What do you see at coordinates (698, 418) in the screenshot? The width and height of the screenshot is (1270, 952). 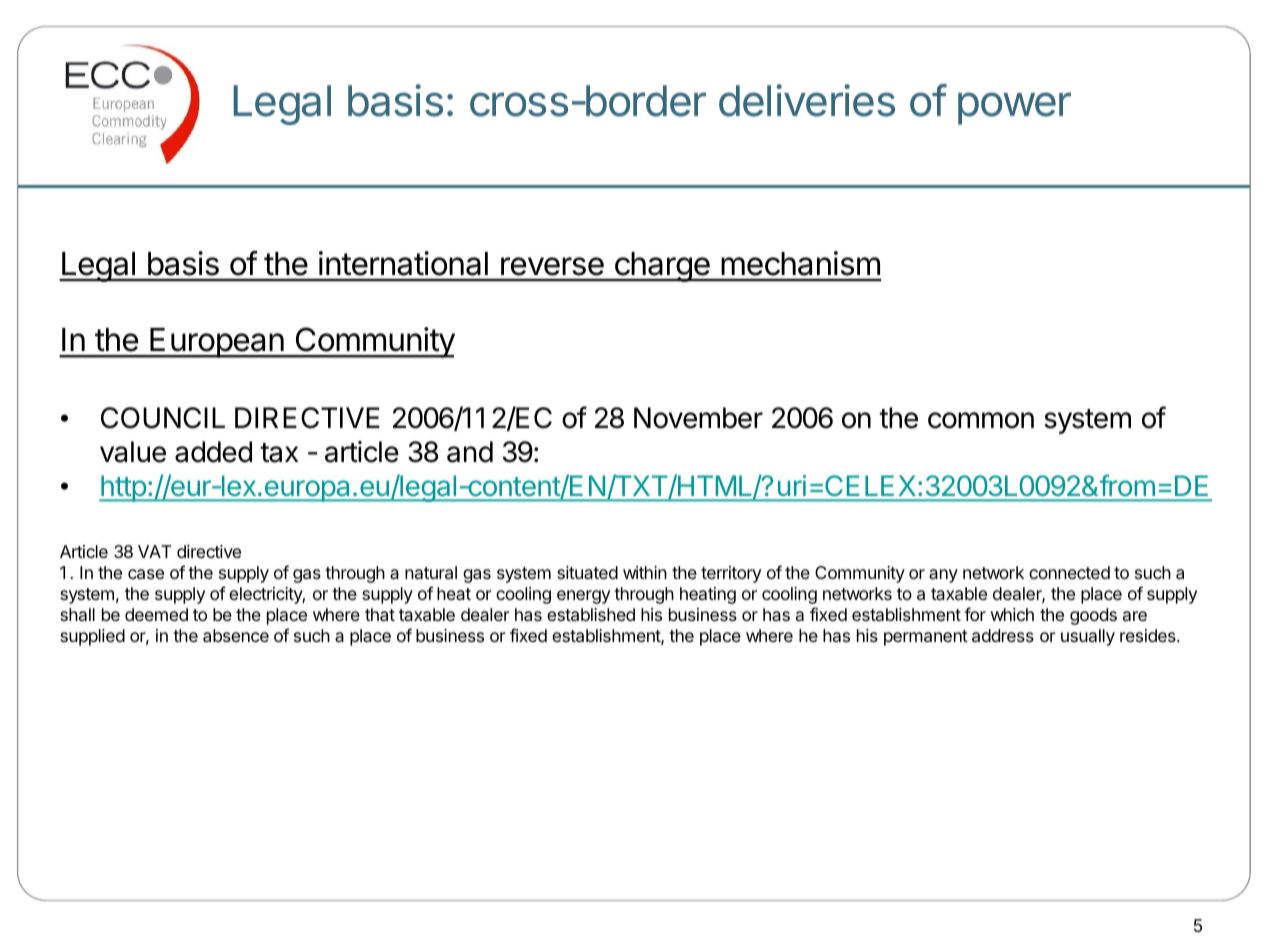 I see `November` at bounding box center [698, 418].
